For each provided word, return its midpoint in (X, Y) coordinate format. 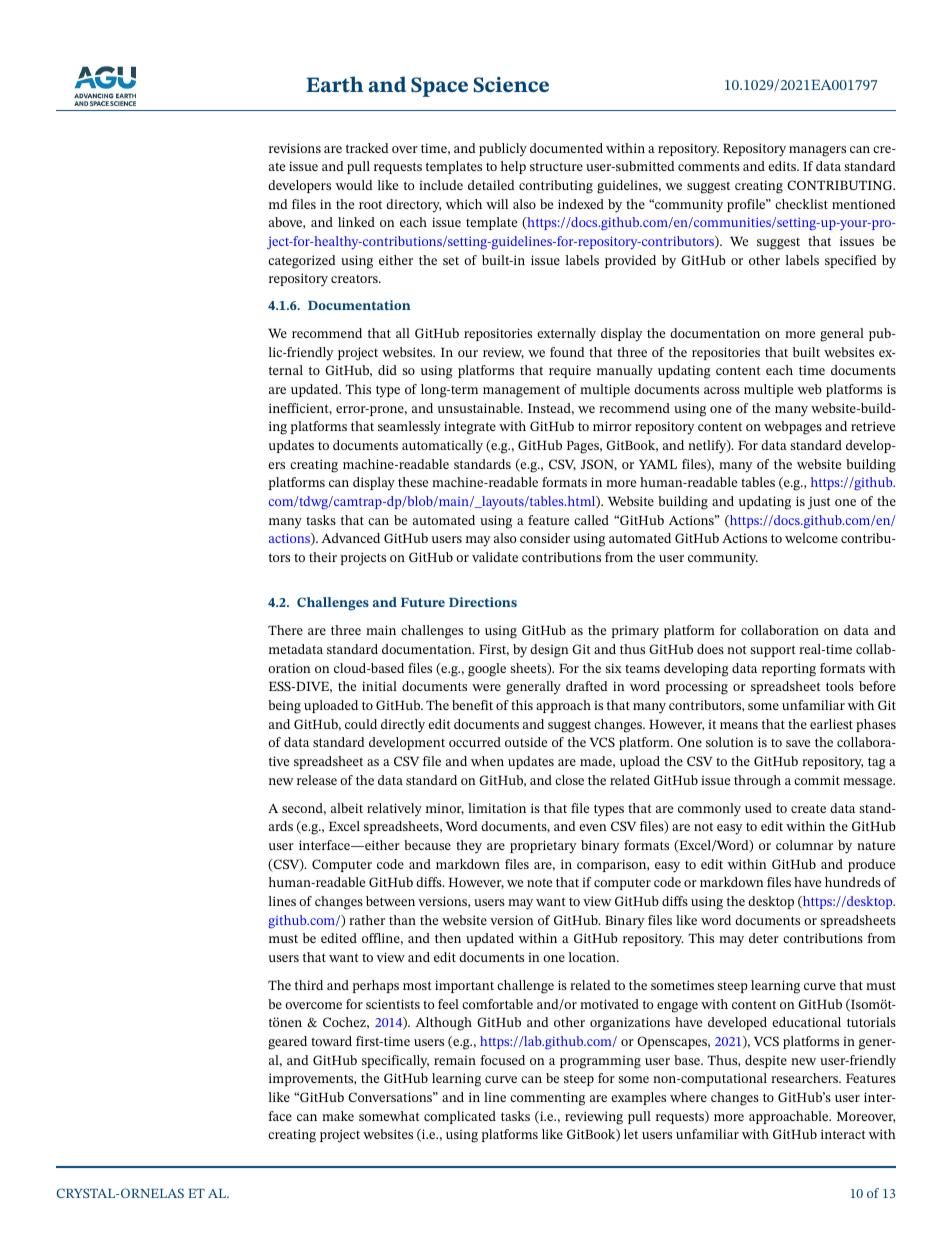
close (569, 780)
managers (817, 151)
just (819, 503)
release (317, 780)
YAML (658, 464)
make (338, 1116)
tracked (367, 148)
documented (566, 148)
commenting (547, 1099)
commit (817, 780)
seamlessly (409, 428)
